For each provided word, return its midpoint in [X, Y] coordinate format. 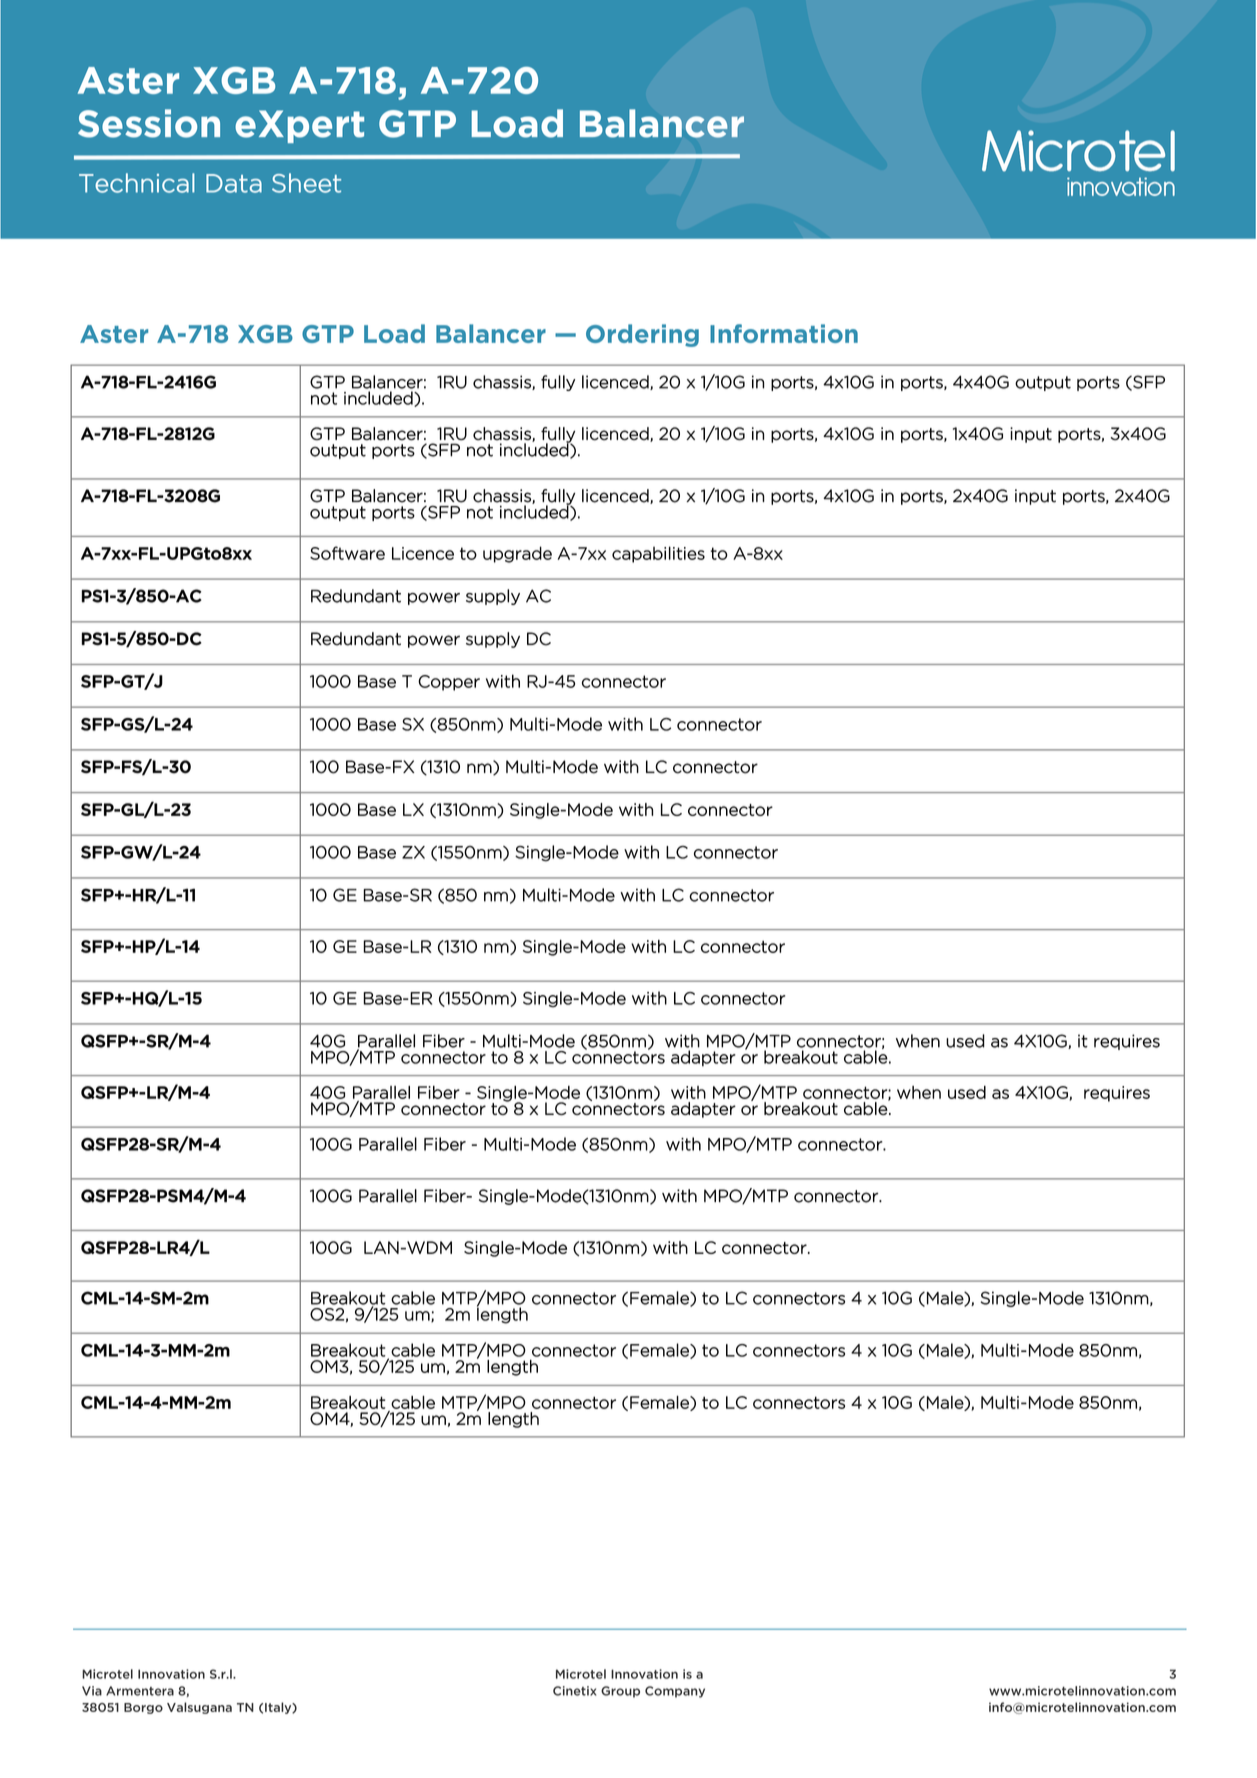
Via [92, 1691]
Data [234, 183]
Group [620, 1692]
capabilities [658, 554]
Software [347, 553]
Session [149, 123]
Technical [137, 183]
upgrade [517, 554]
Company [675, 1692]
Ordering [642, 335]
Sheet [306, 183]
